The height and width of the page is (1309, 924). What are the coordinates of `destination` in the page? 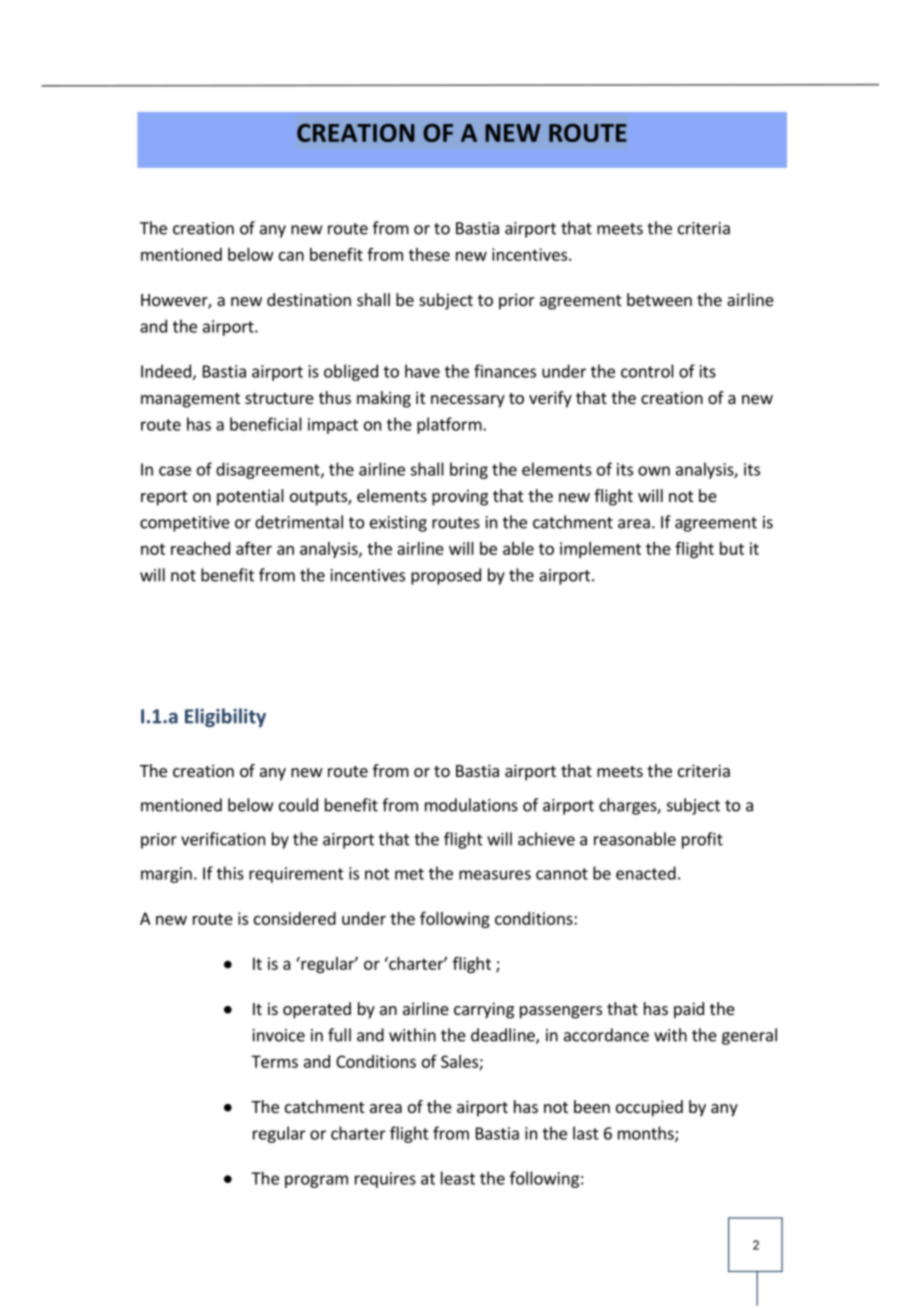 It's located at (309, 299).
